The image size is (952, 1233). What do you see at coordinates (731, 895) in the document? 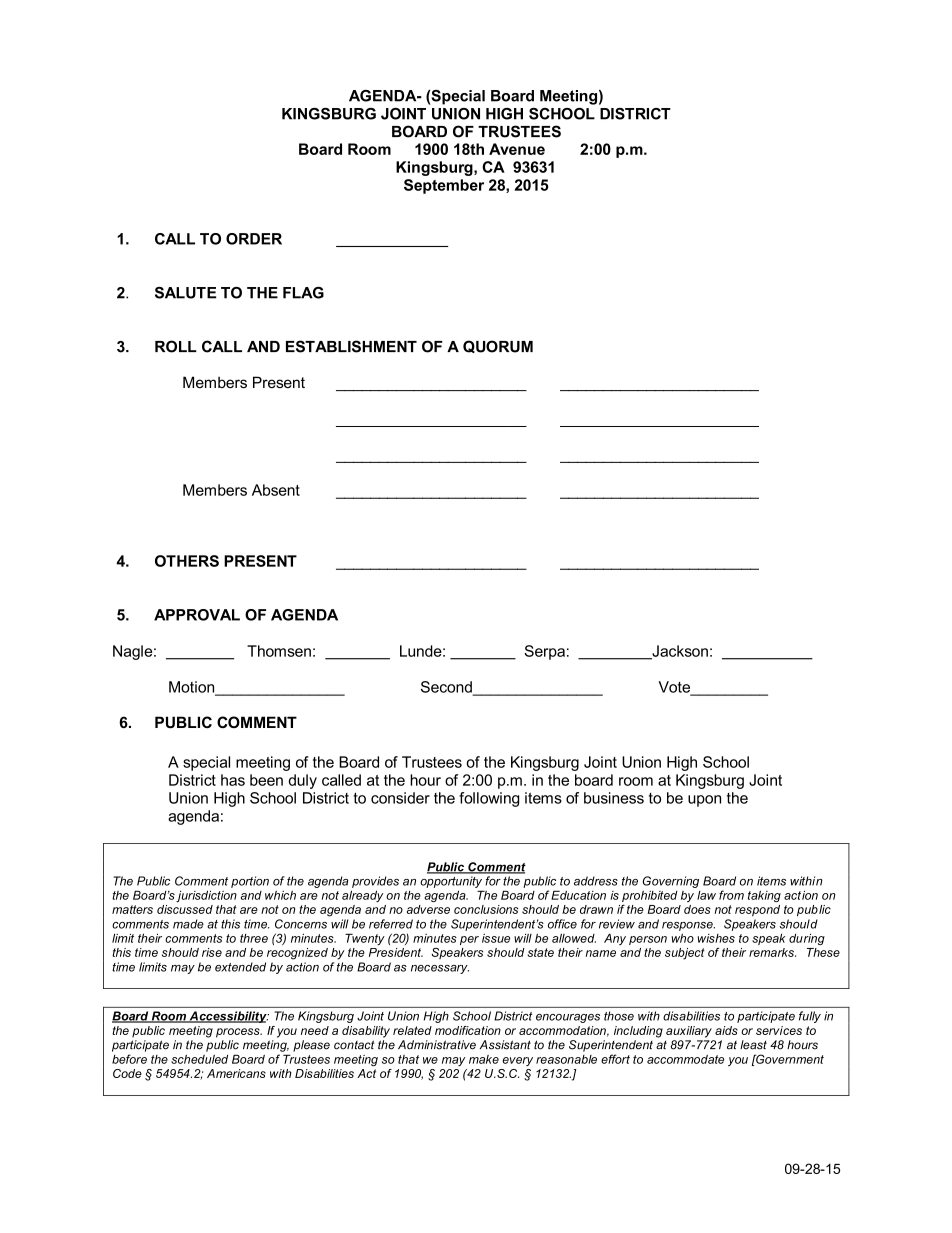
I see `from` at bounding box center [731, 895].
